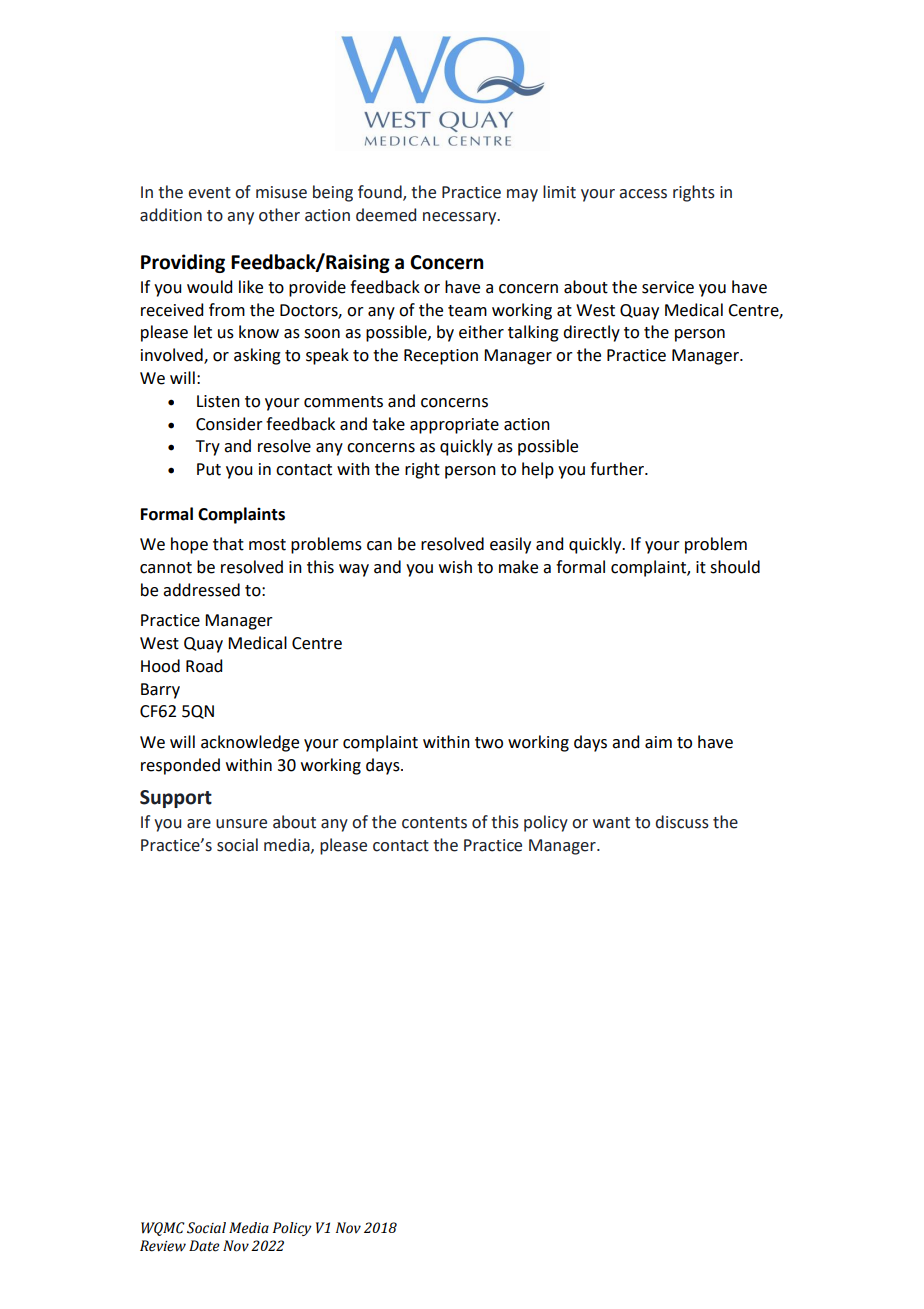 This screenshot has height=1309, width=924. Describe the element at coordinates (461, 218) in the screenshot. I see `necessary` at that location.
